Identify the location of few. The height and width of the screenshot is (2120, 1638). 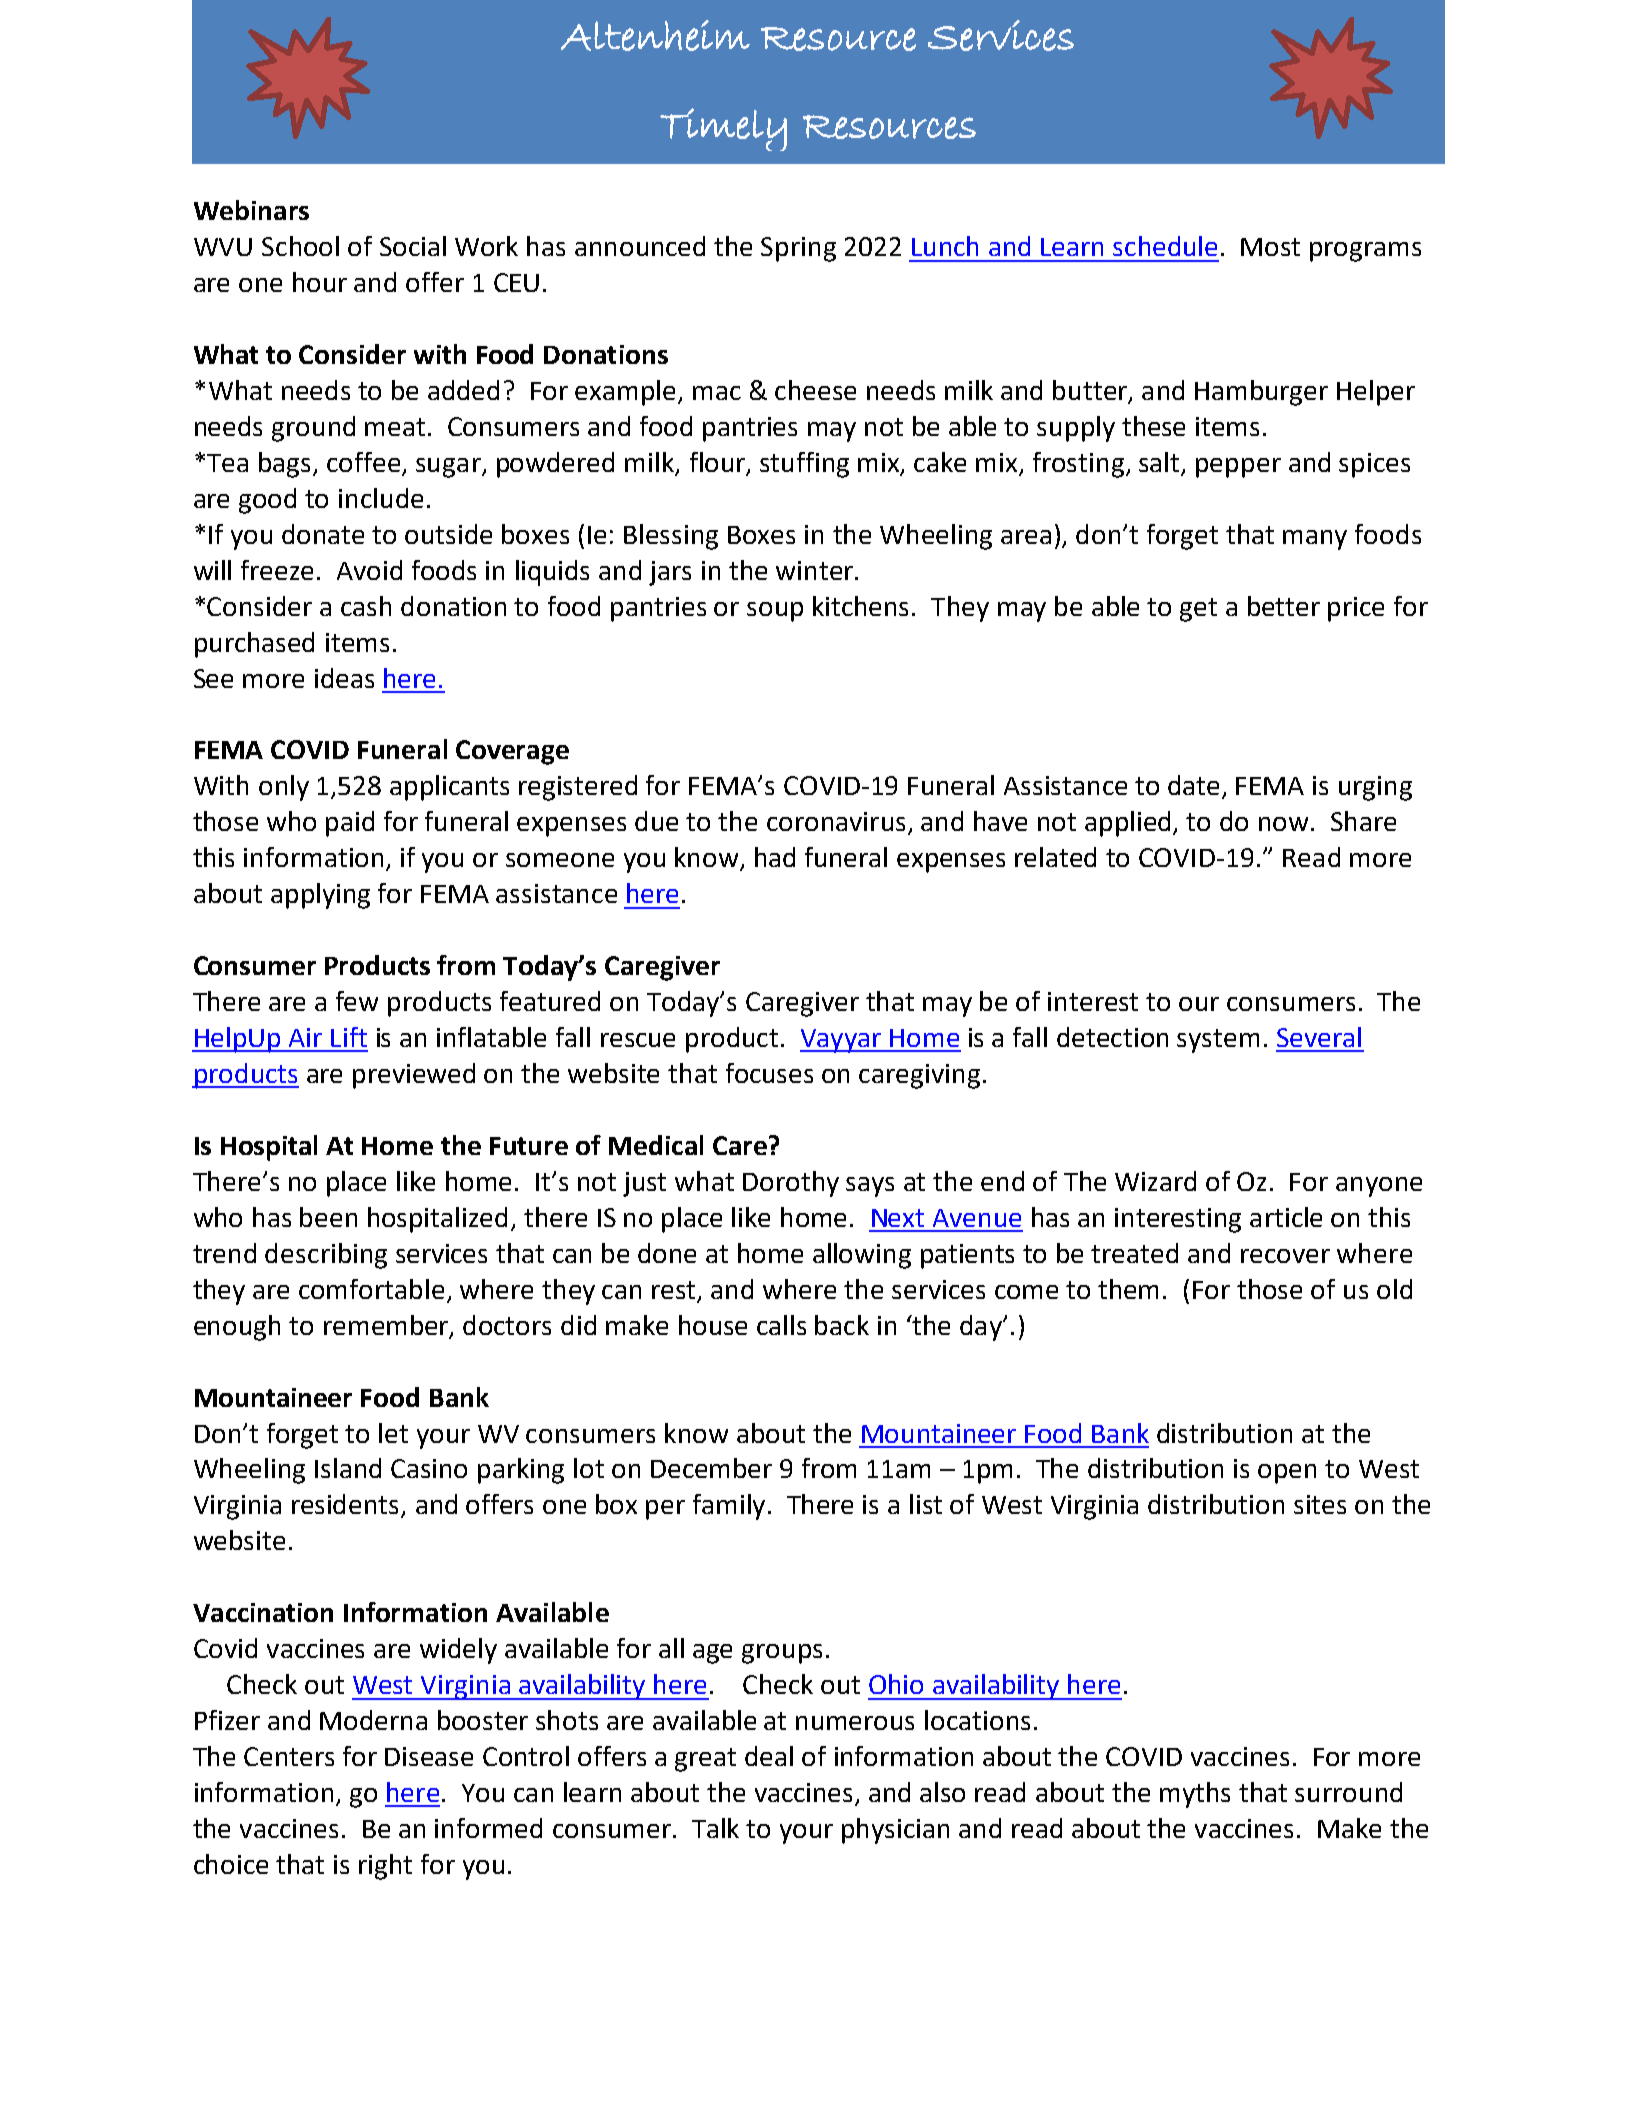
(357, 1001).
